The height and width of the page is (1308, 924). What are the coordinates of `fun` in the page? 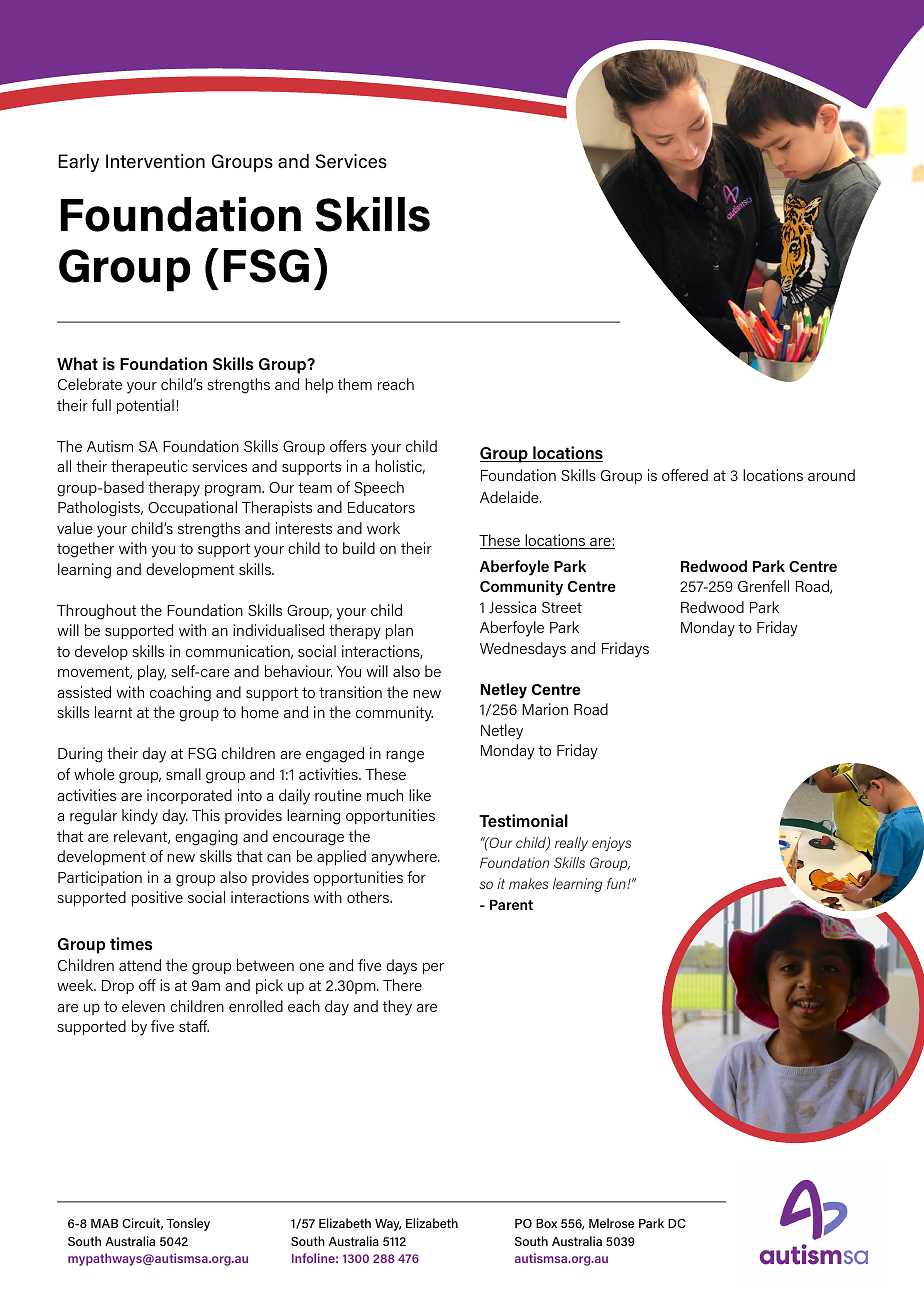 It's located at (617, 883).
